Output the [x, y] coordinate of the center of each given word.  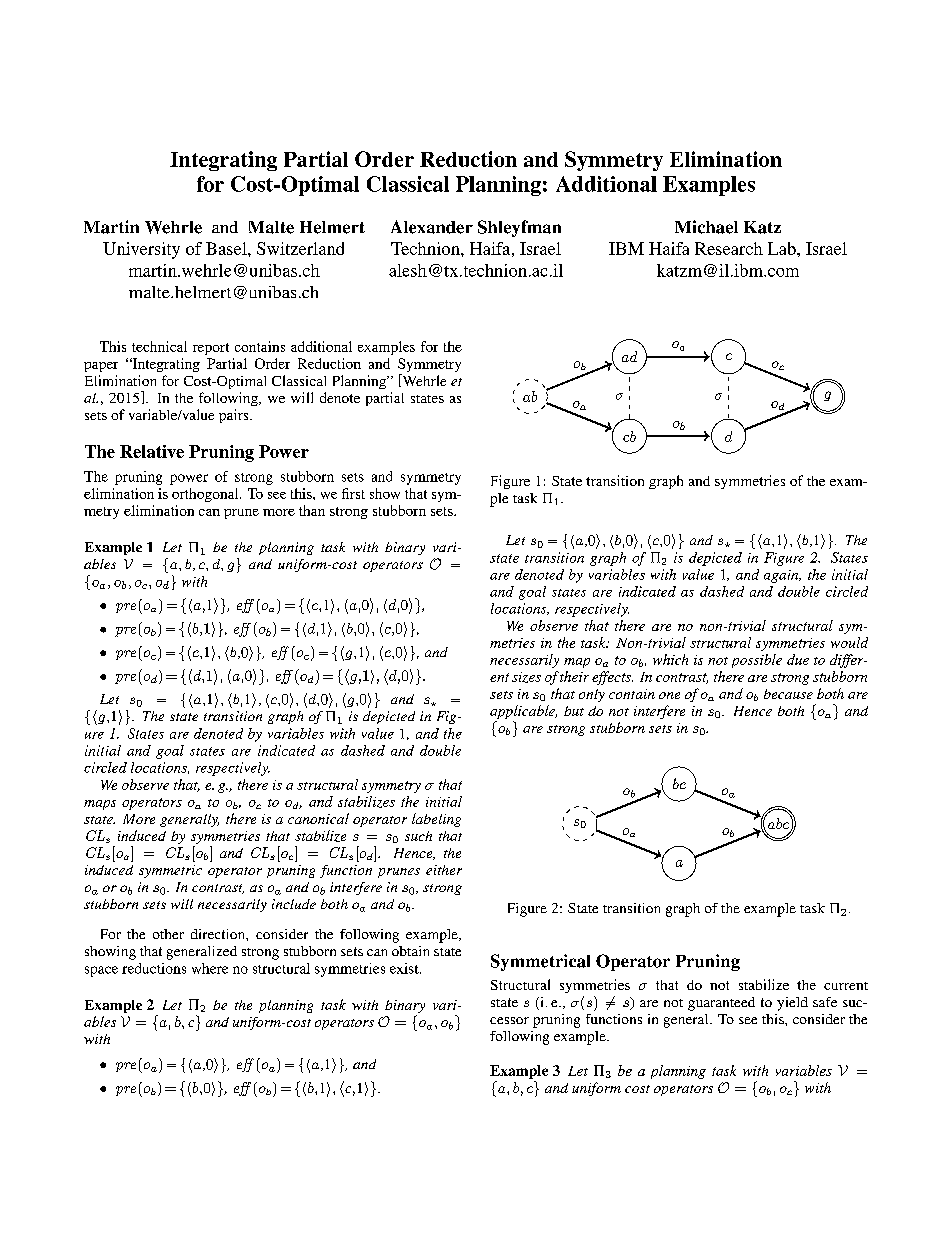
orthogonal [206, 495]
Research [729, 248]
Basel [227, 248]
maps [100, 805]
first [353, 493]
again [782, 576]
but [574, 711]
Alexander [432, 227]
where [210, 968]
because [788, 694]
